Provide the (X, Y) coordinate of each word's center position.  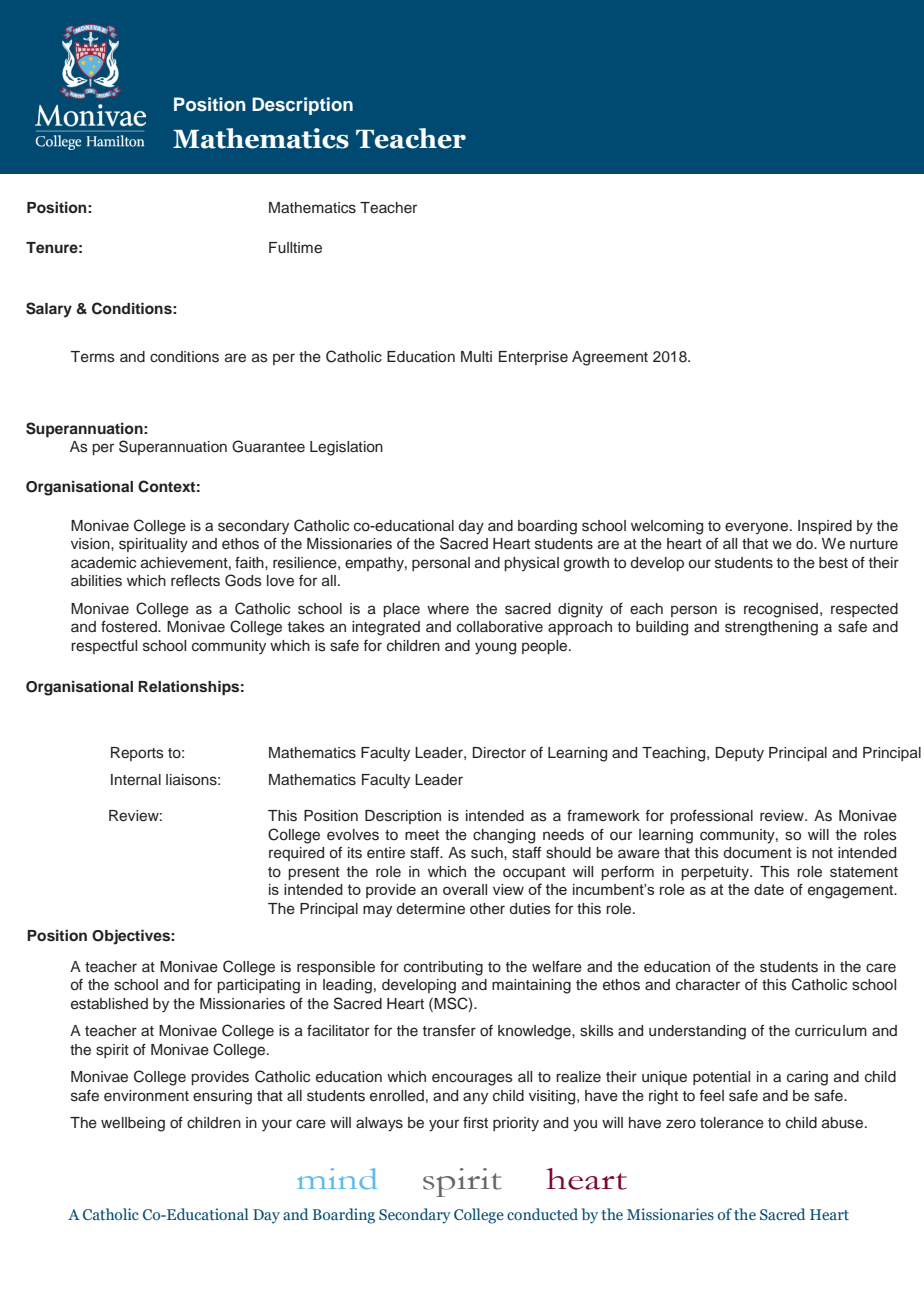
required (296, 854)
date (769, 889)
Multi (476, 356)
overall (465, 889)
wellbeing (133, 1124)
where (448, 609)
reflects (195, 580)
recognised (781, 610)
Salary (49, 310)
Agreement (610, 358)
